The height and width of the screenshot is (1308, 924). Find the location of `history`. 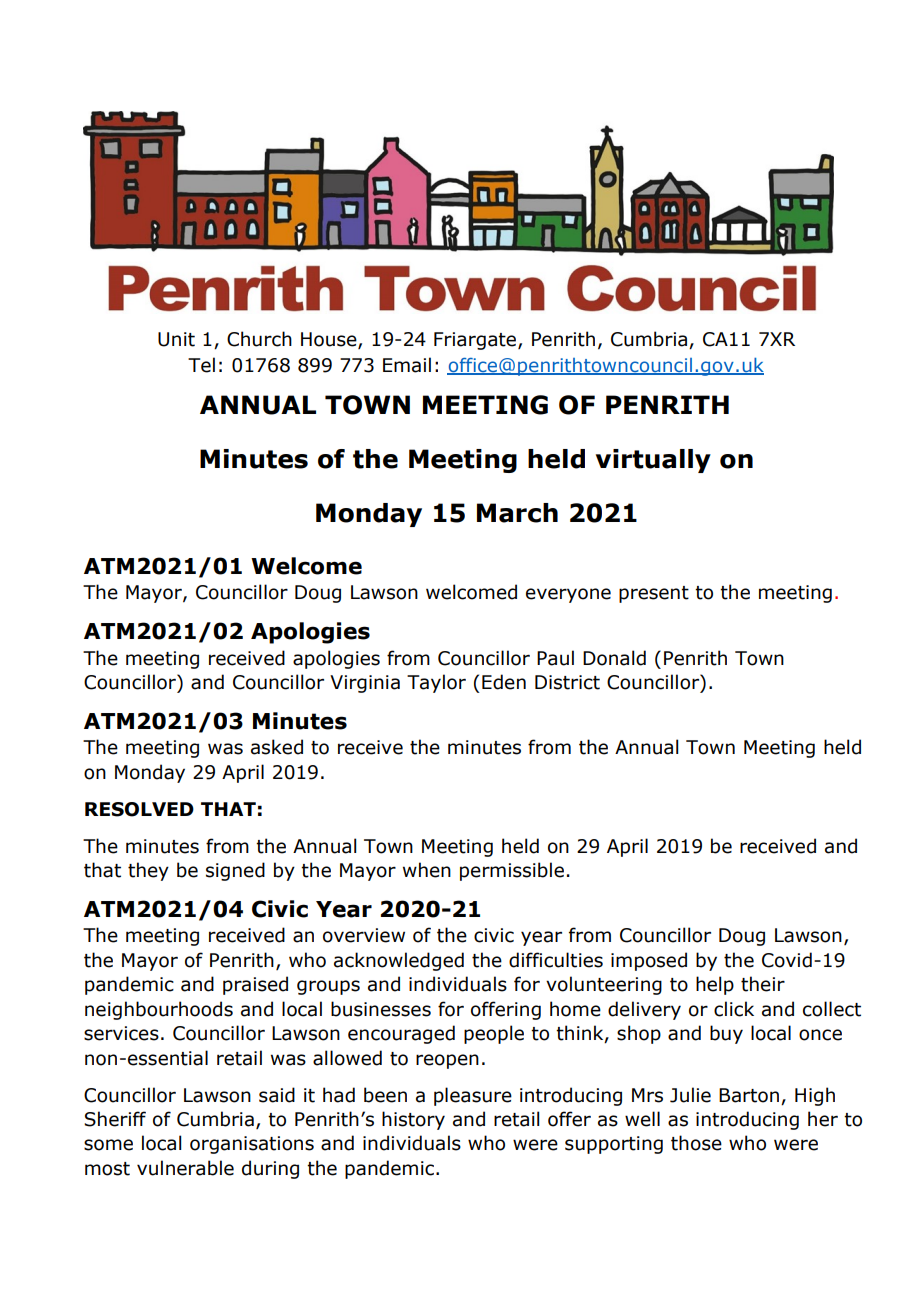

history is located at coordinates (413, 1120).
